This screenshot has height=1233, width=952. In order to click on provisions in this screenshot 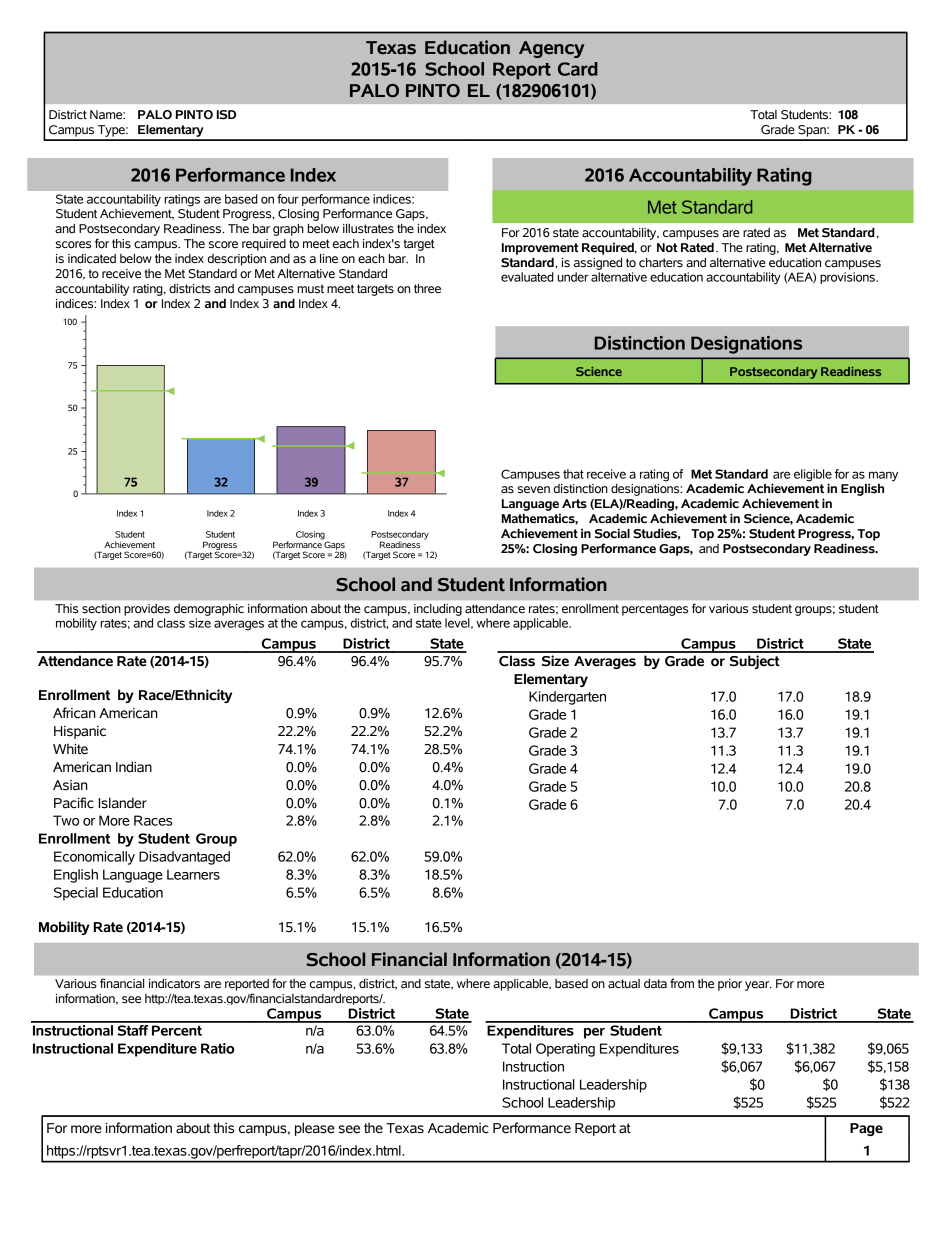, I will do `click(848, 278)`.
